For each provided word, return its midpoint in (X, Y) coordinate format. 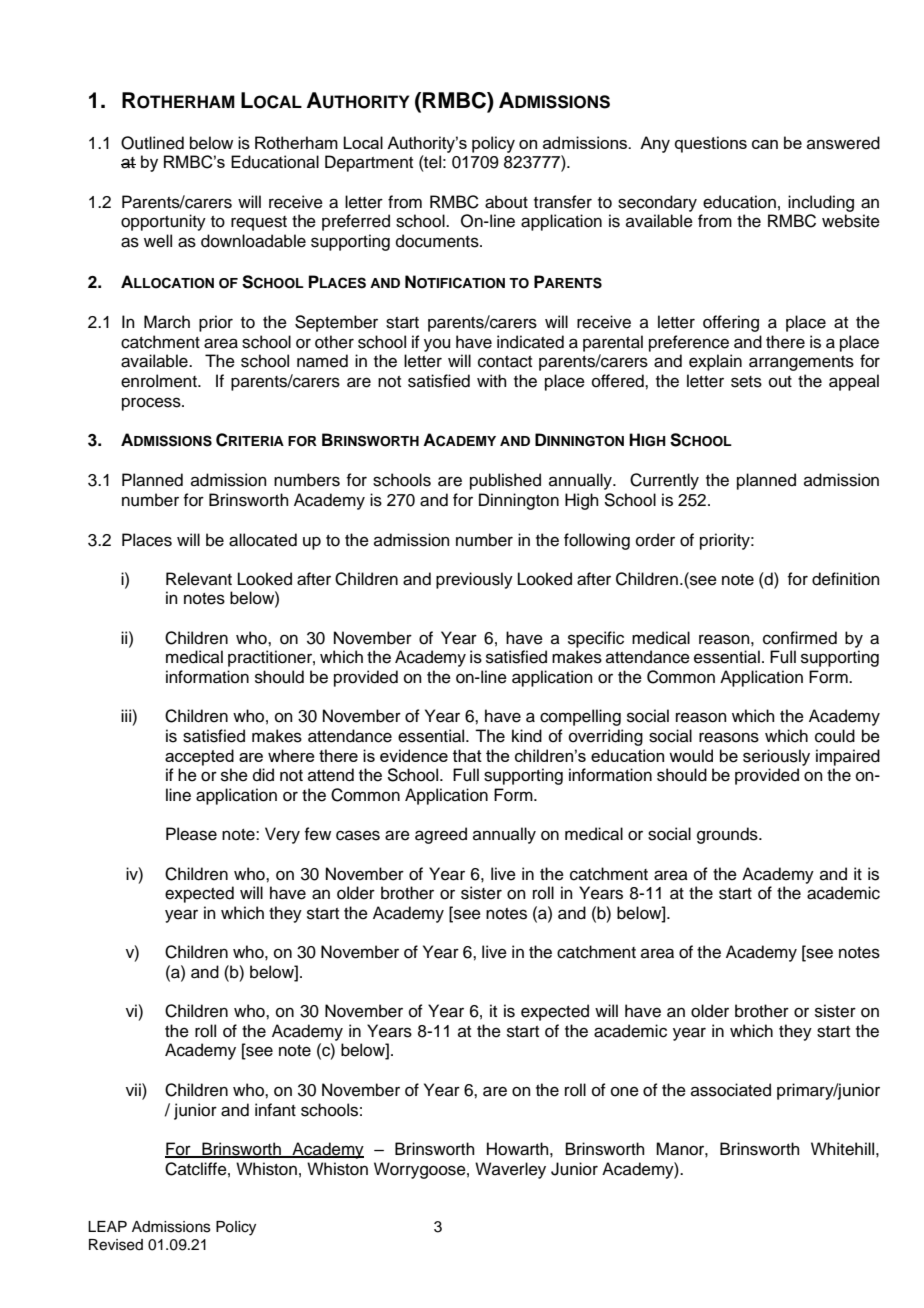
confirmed (800, 638)
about (506, 202)
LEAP (107, 1226)
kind (527, 736)
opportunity (163, 222)
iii (127, 715)
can (765, 144)
